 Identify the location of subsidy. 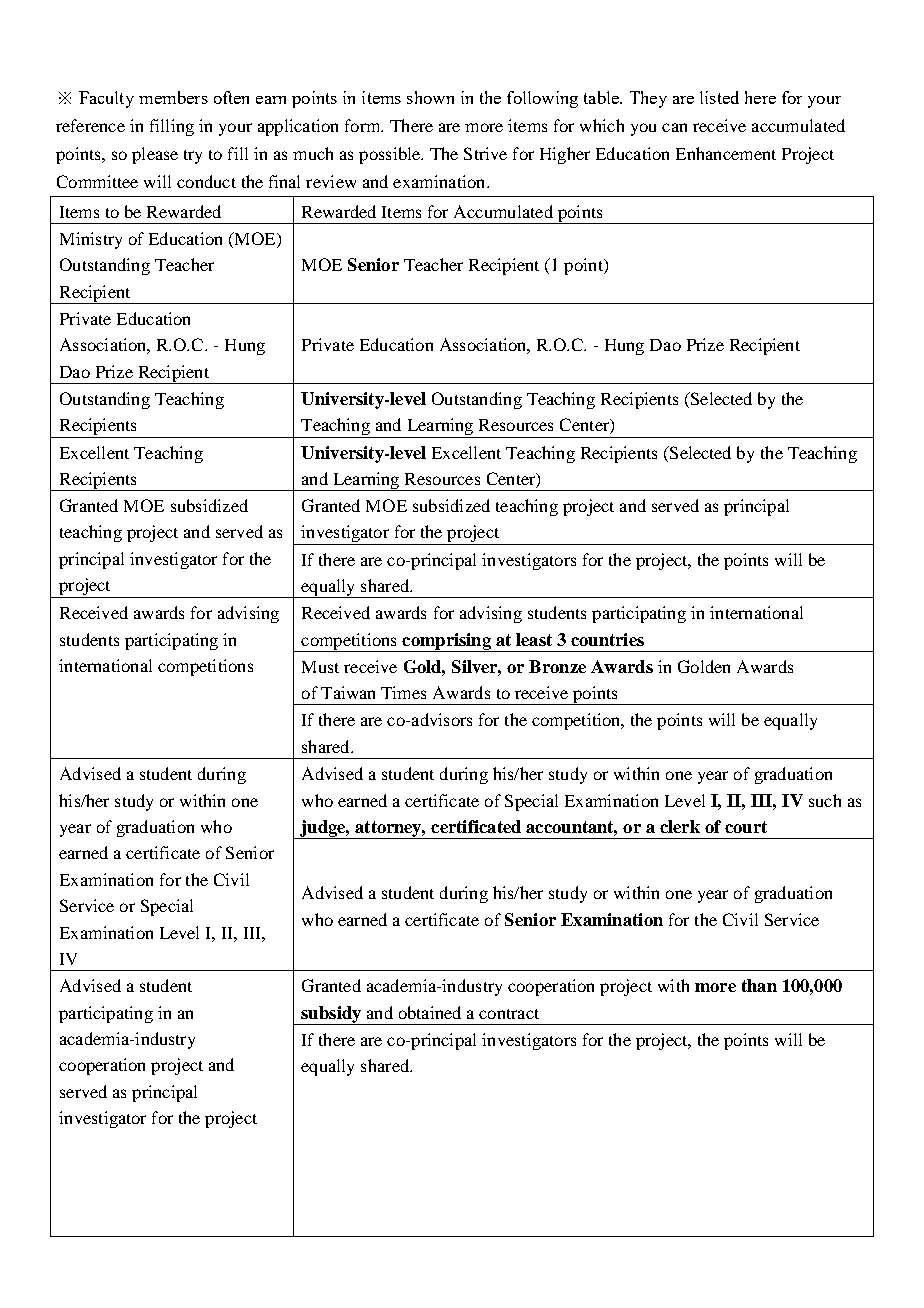
(331, 1015).
